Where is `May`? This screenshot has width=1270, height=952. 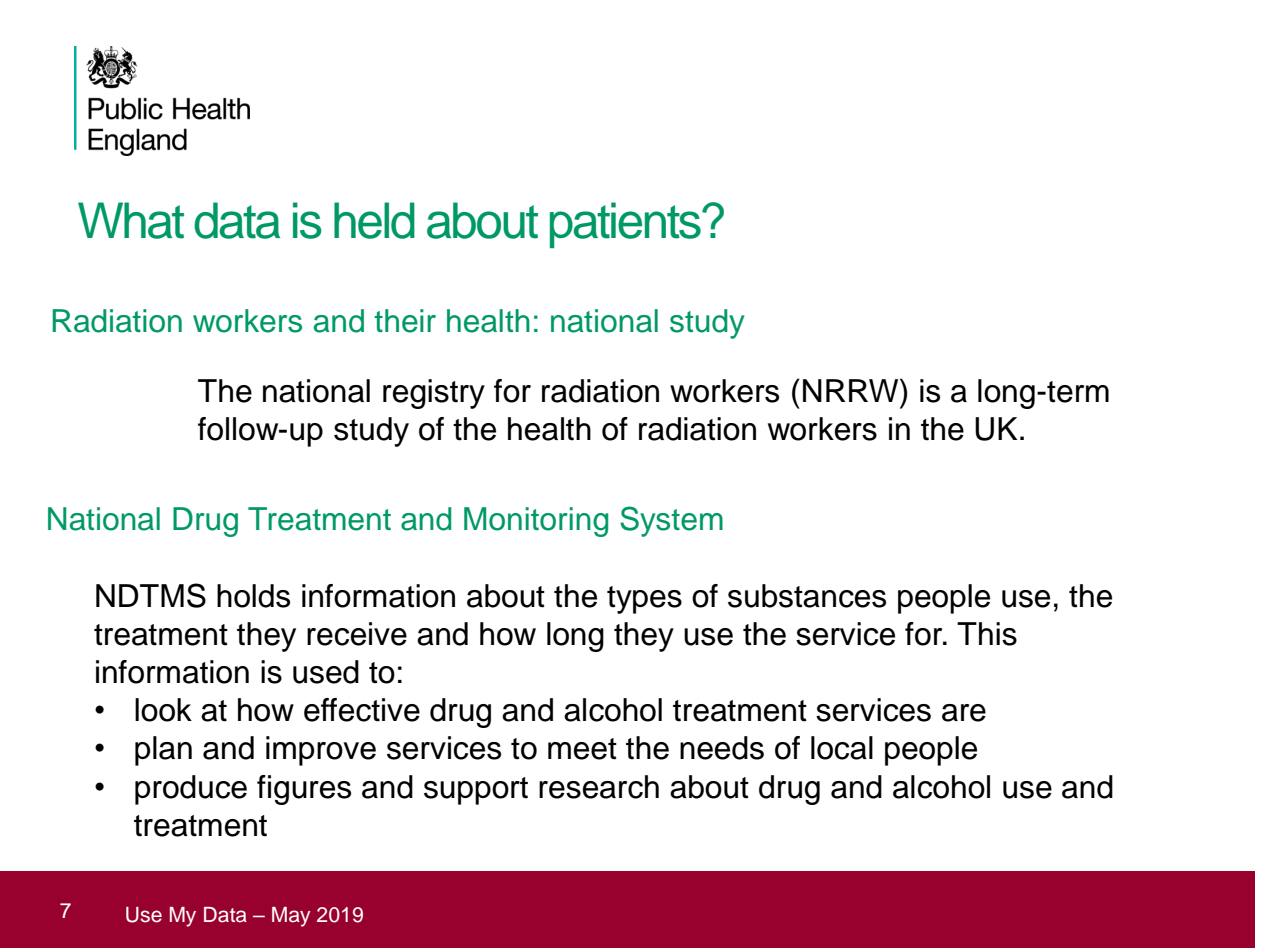
May is located at coordinates (291, 917).
